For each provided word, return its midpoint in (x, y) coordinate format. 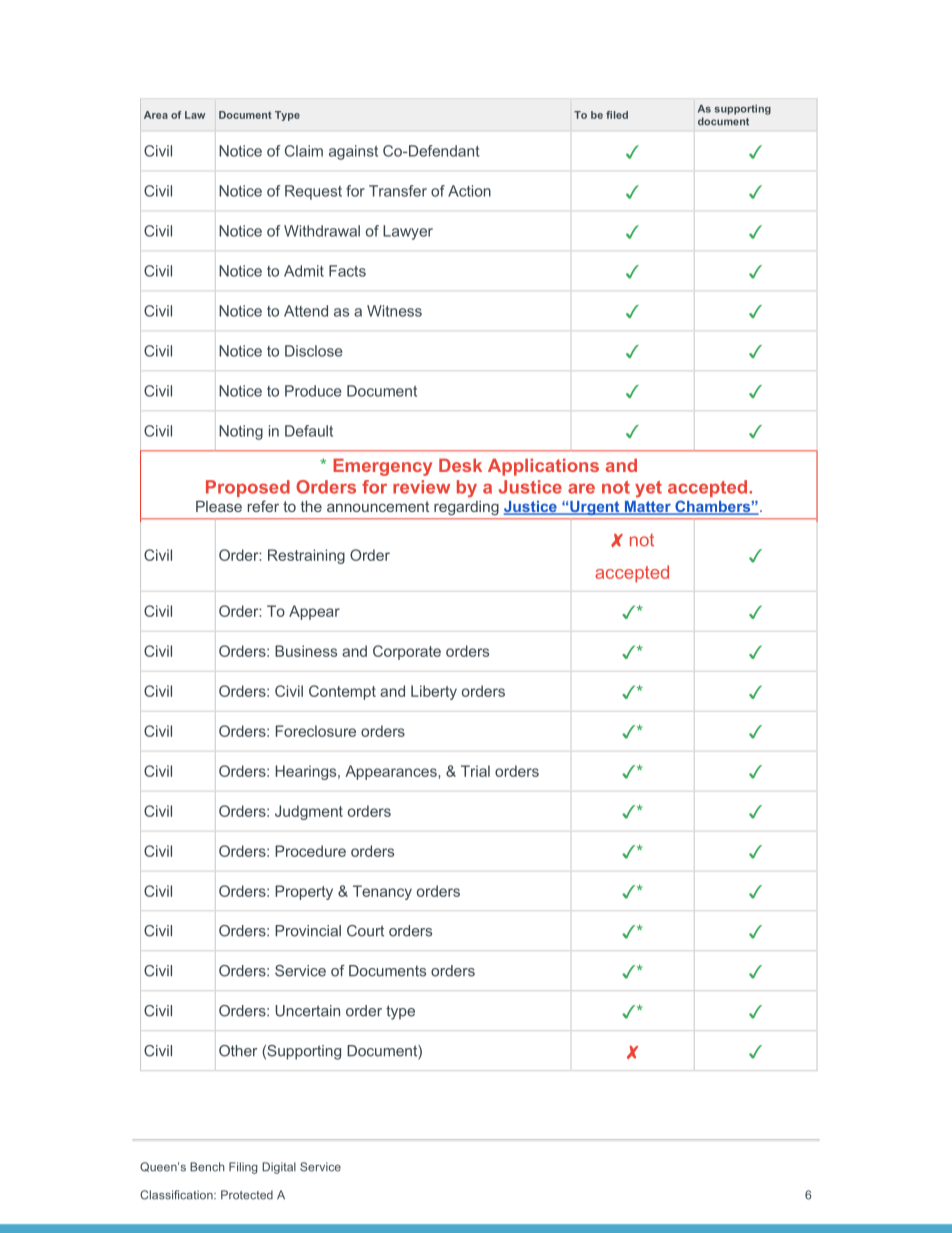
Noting (241, 432)
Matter (647, 508)
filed (617, 115)
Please (219, 506)
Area (156, 115)
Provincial (308, 931)
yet (648, 489)
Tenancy (382, 892)
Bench (207, 1167)
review (421, 487)
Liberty (434, 692)
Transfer (398, 191)
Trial (475, 771)
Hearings (307, 772)
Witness (394, 311)
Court (365, 931)
